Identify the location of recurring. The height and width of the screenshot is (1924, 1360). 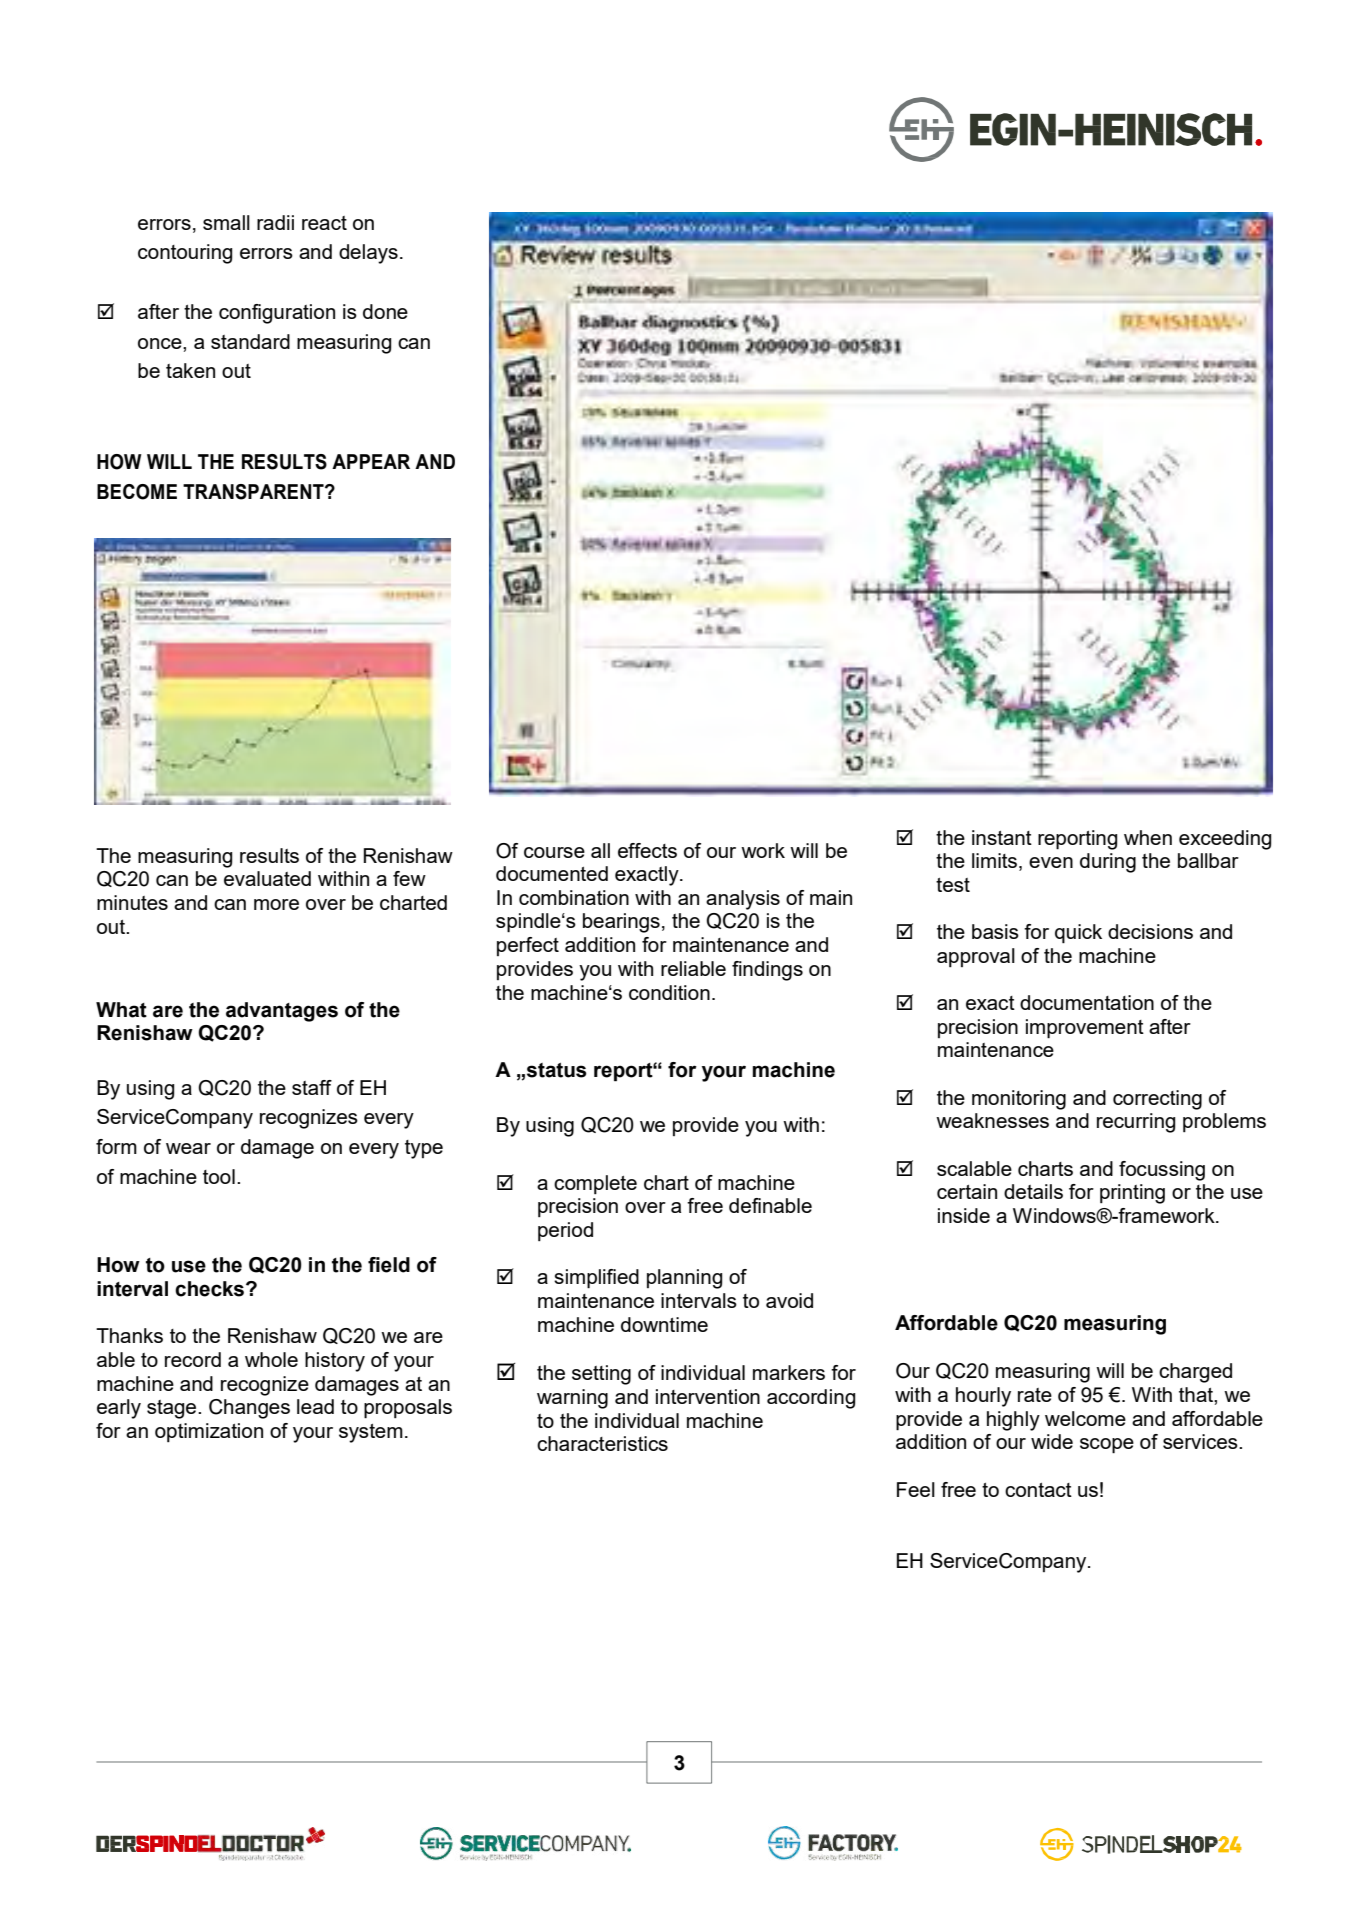
(1136, 1123).
